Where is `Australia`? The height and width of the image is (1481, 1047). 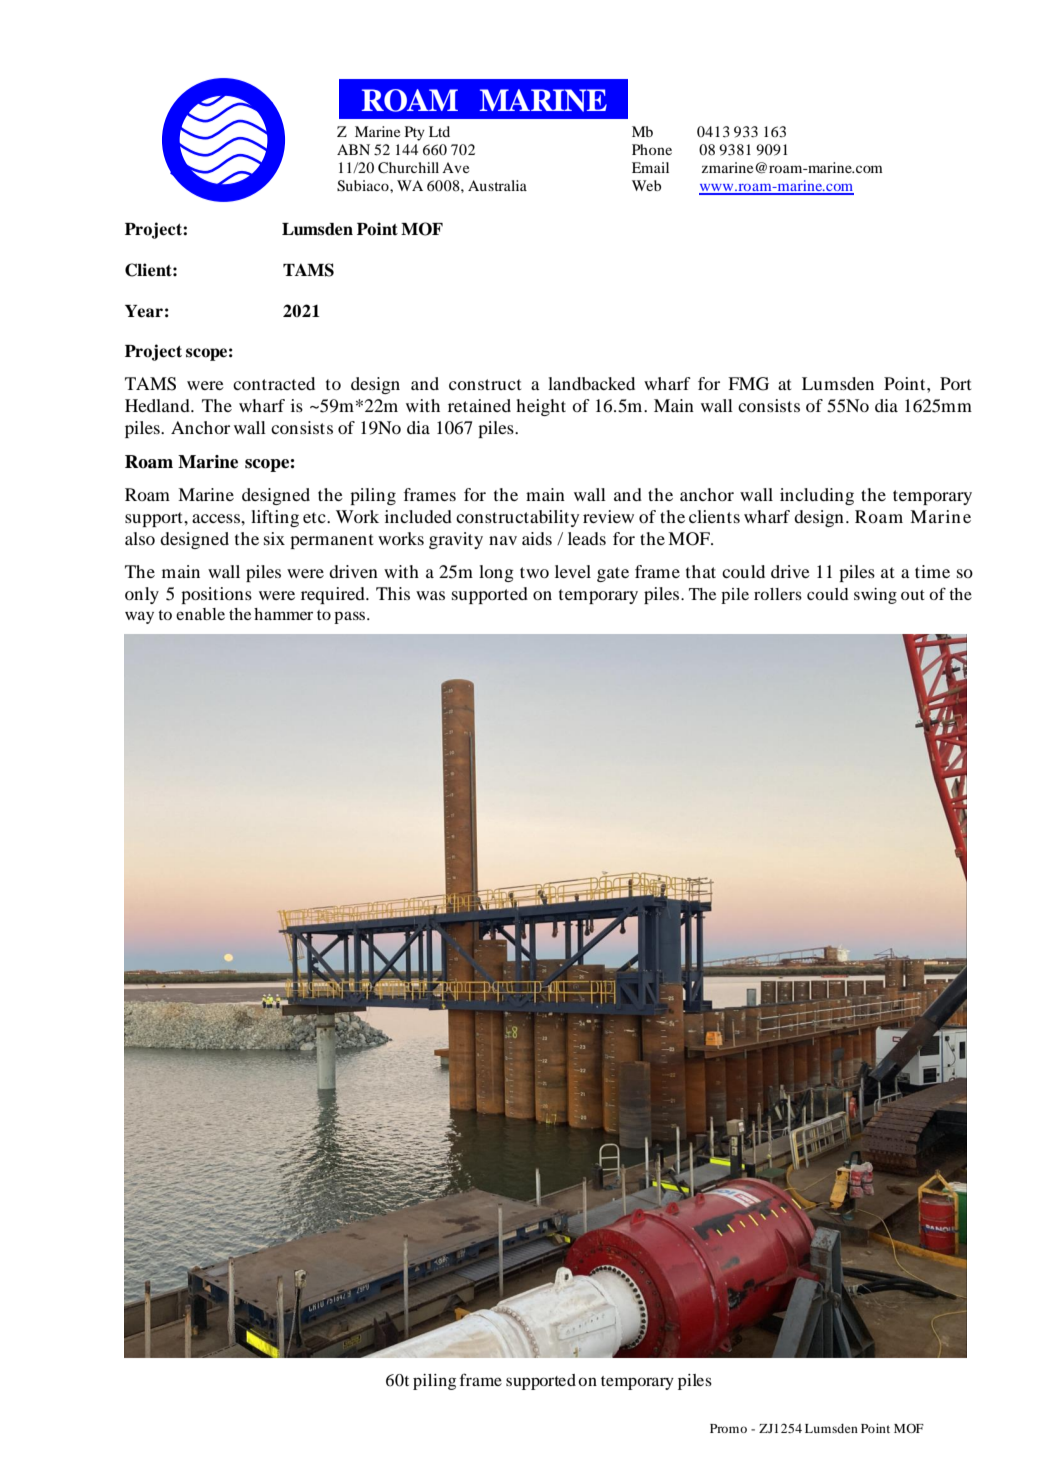 Australia is located at coordinates (497, 185).
